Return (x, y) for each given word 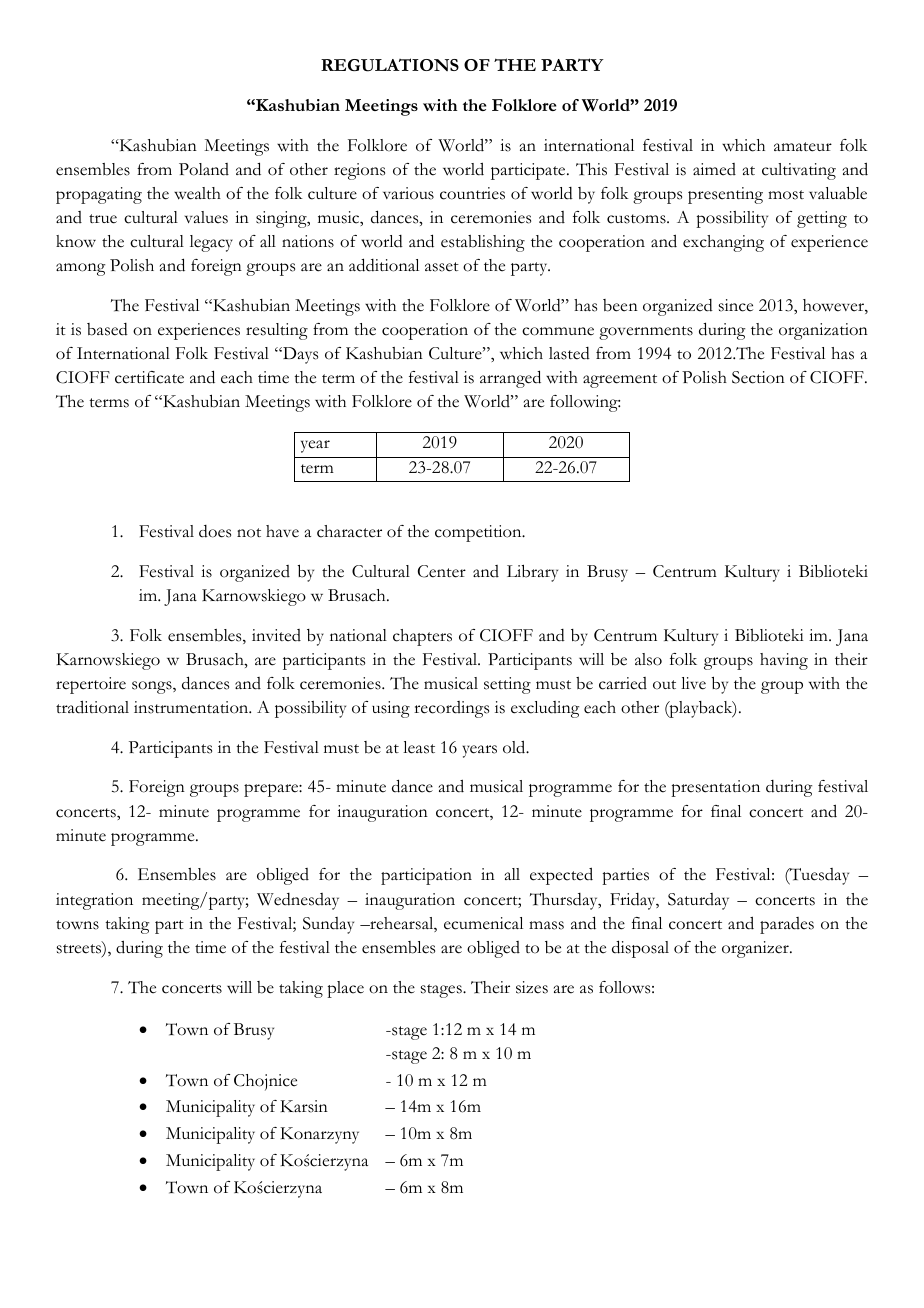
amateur (803, 147)
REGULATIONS (390, 65)
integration (94, 901)
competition (479, 533)
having (784, 661)
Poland (204, 169)
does (215, 531)
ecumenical (483, 923)
